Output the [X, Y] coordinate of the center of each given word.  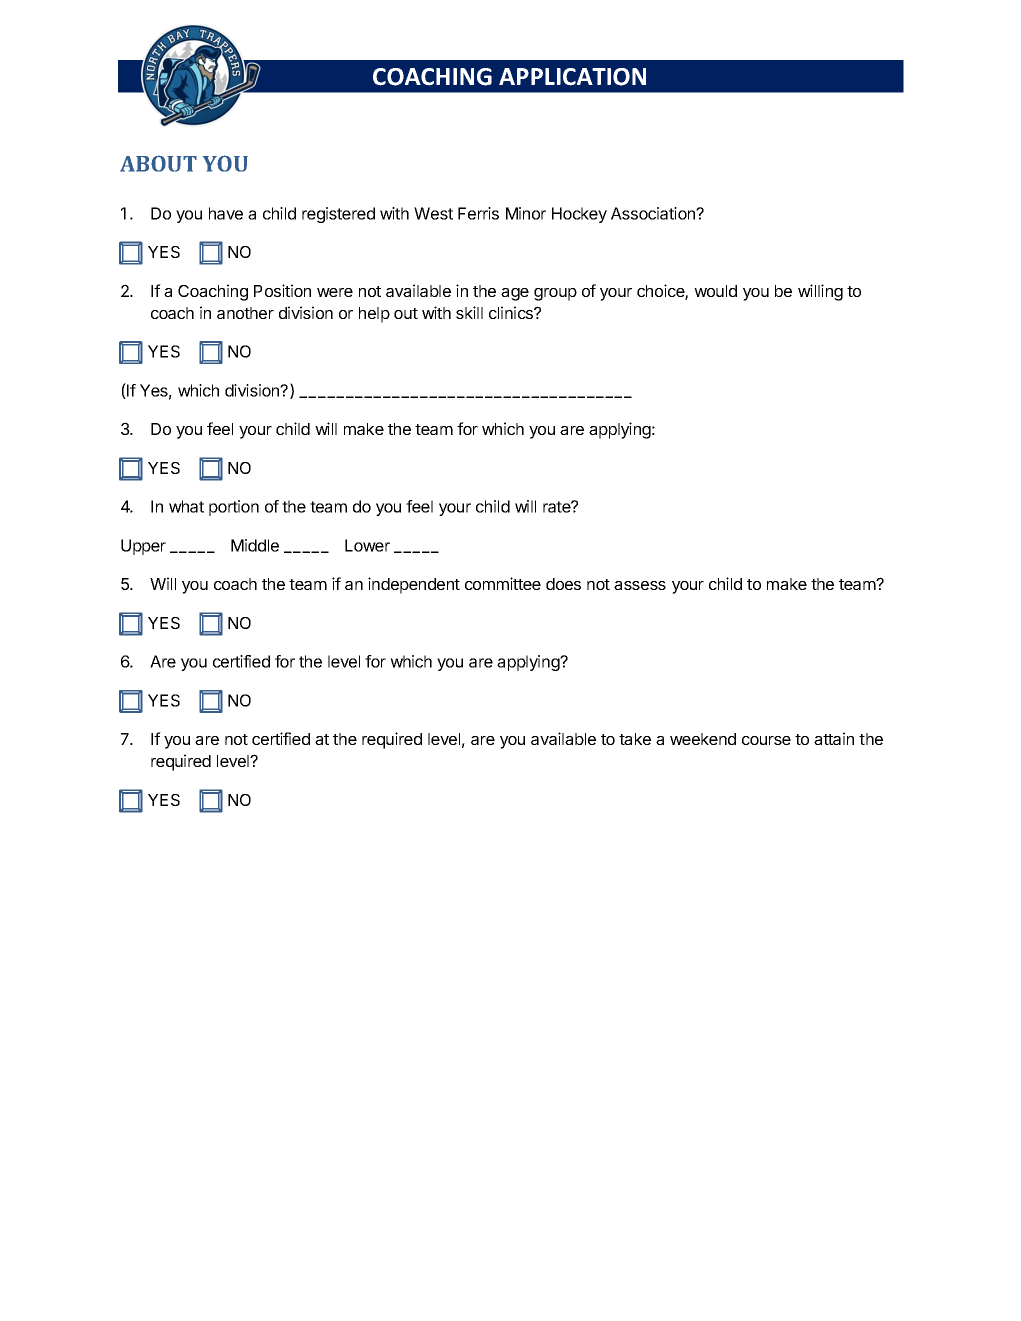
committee [503, 583]
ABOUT [158, 163]
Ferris [478, 213]
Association [654, 213]
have [226, 213]
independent [414, 585]
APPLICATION [572, 77]
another [245, 313]
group [555, 294]
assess [640, 585]
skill [469, 312]
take [635, 739]
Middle [255, 545]
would [715, 291]
